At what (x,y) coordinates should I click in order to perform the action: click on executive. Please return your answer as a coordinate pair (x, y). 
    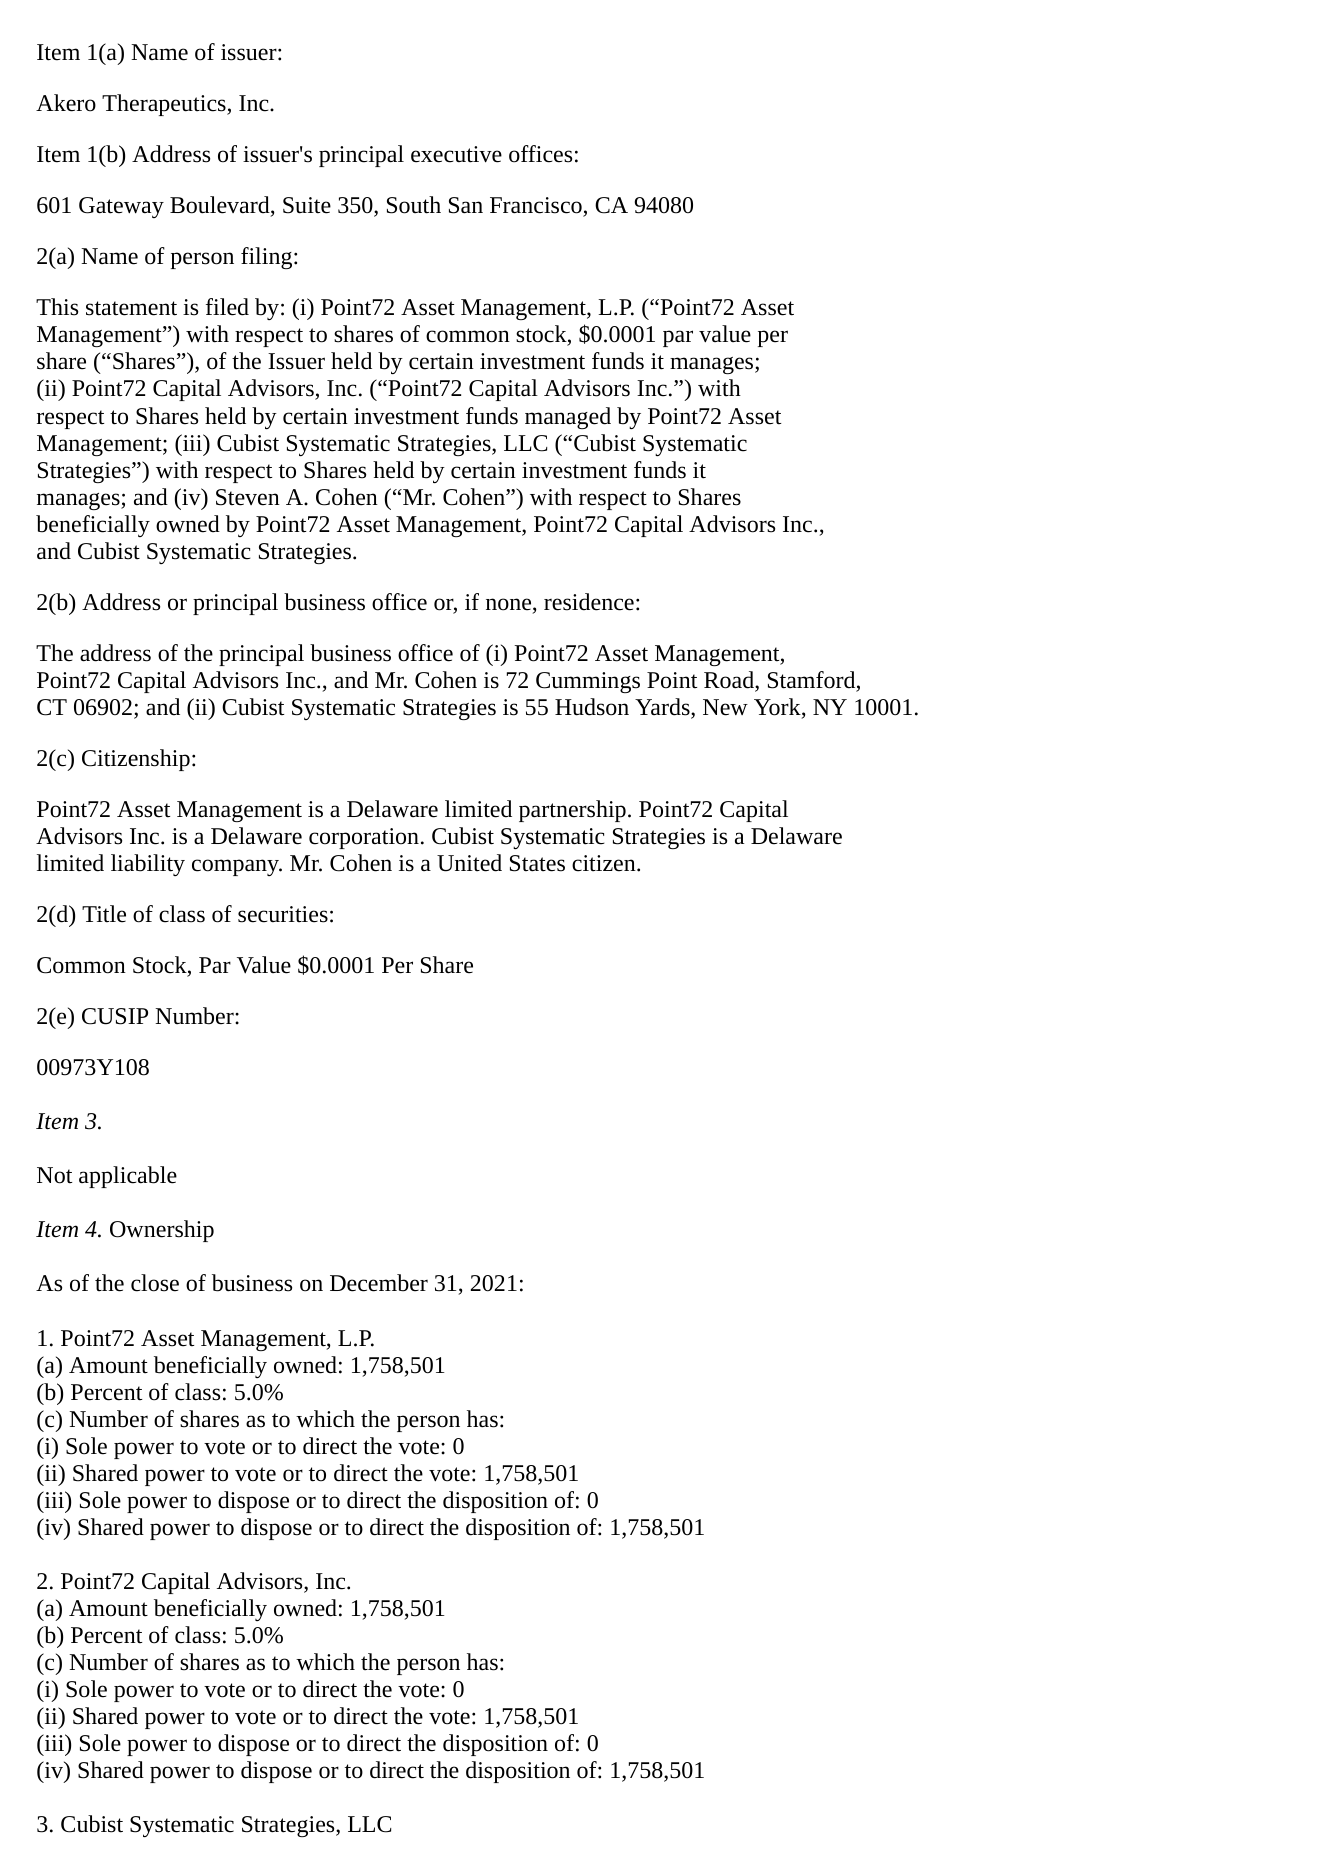
    Looking at the image, I should click on (456, 154).
